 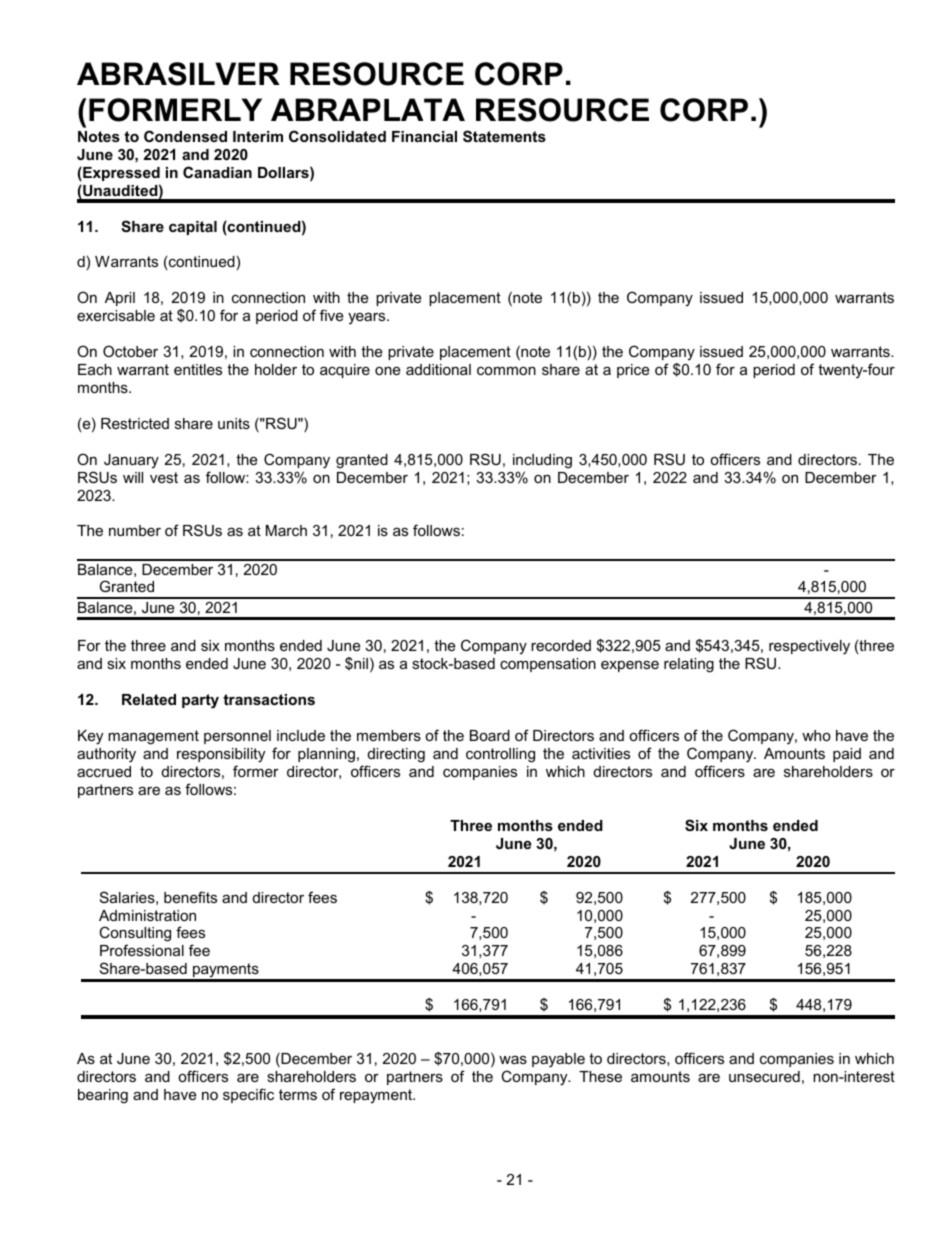 What do you see at coordinates (542, 461) in the screenshot?
I see `including` at bounding box center [542, 461].
